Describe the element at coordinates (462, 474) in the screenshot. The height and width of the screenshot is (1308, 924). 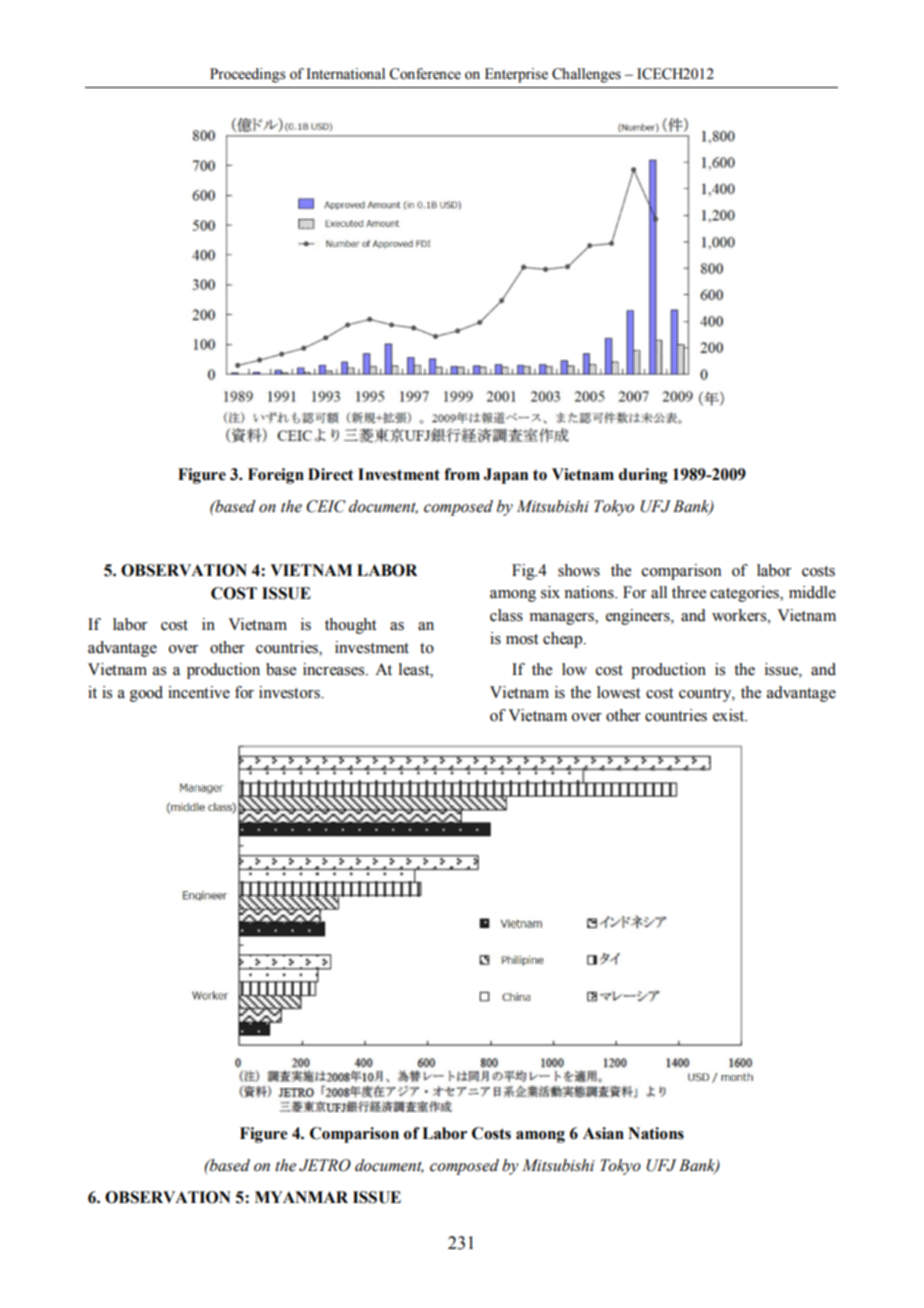
I see `from` at that location.
